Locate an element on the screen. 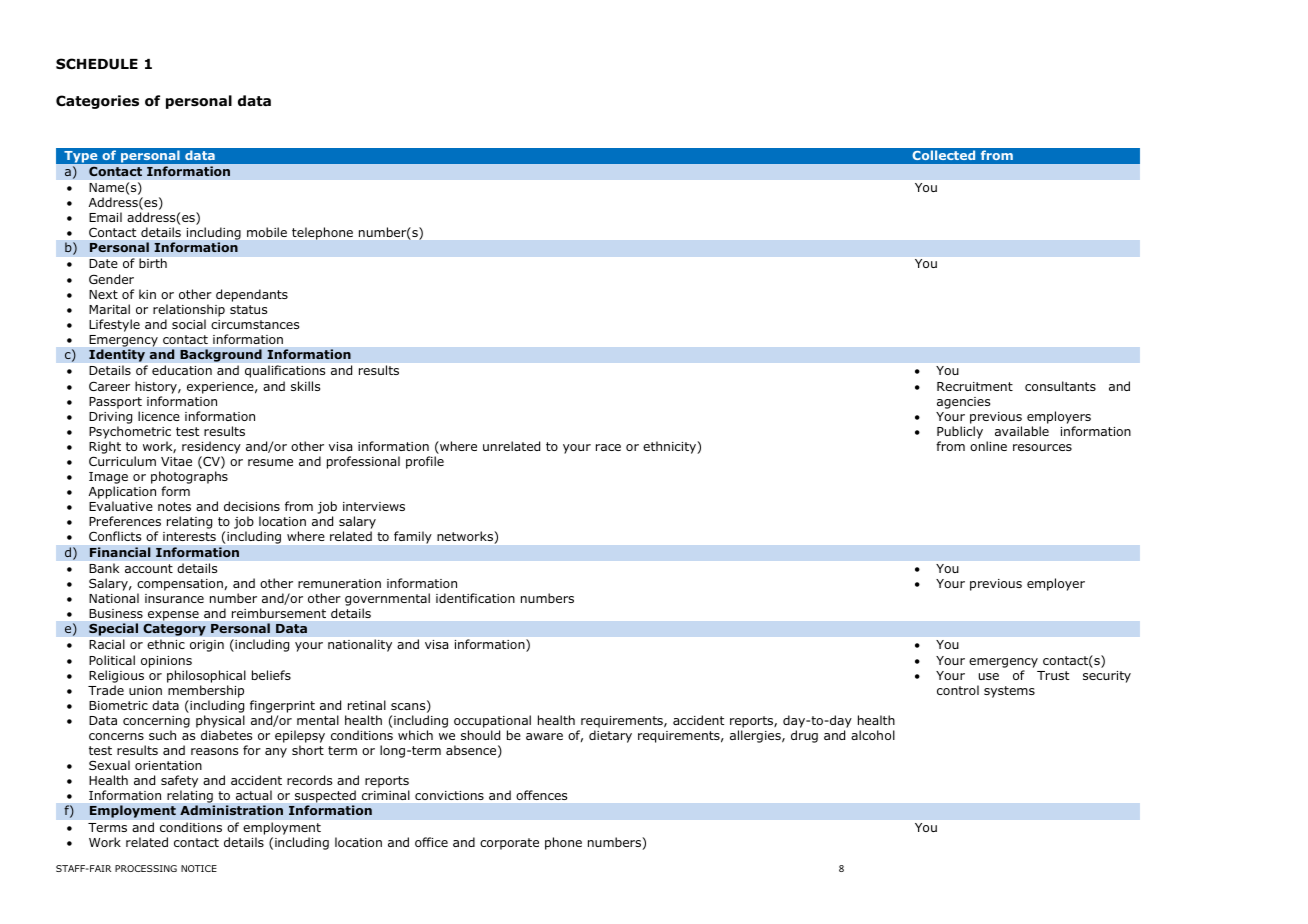 This screenshot has width=1308, height=924. NOTICE is located at coordinates (199, 868).
